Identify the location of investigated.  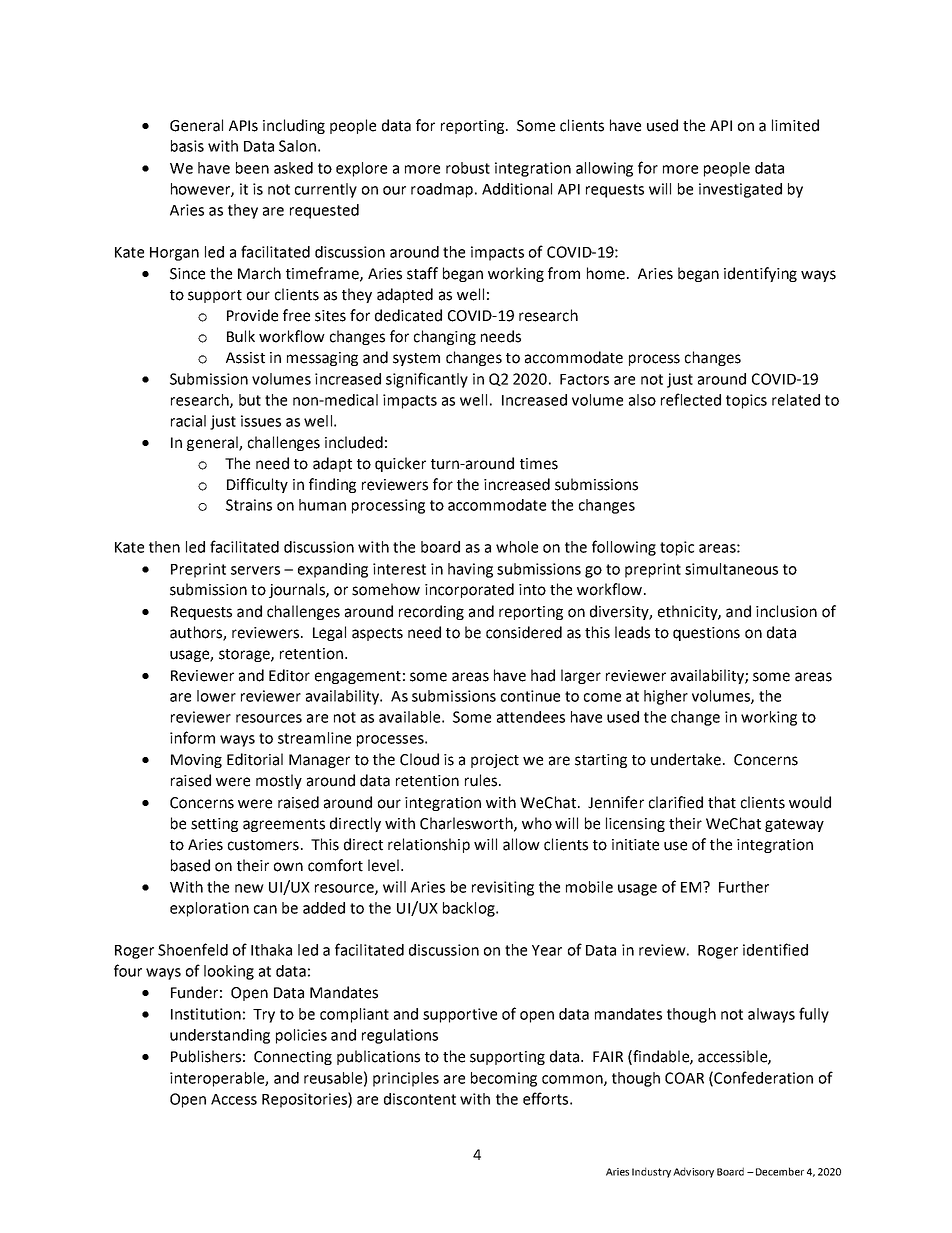
(740, 190).
